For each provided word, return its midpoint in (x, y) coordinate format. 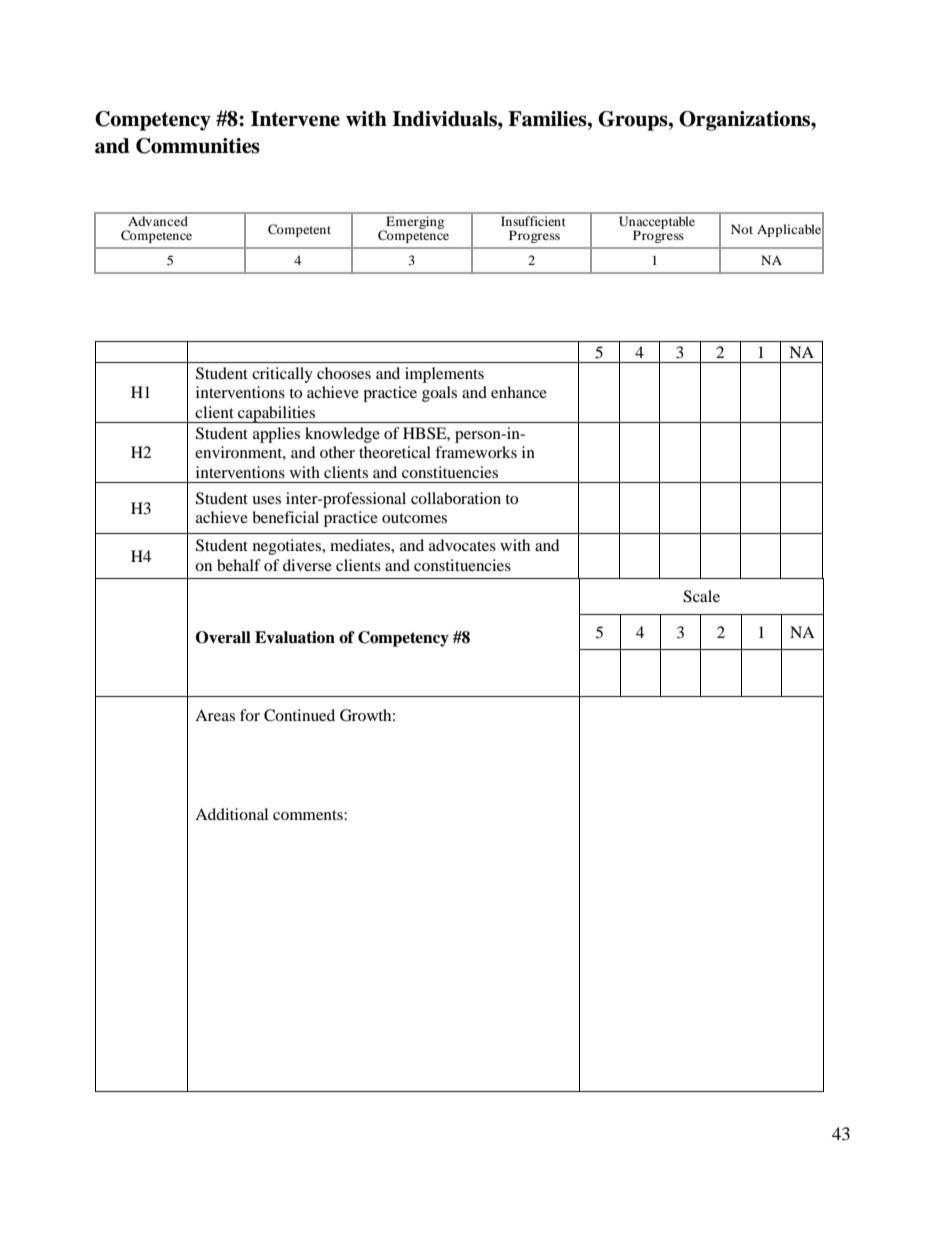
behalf (239, 565)
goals (439, 394)
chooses (344, 373)
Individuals (445, 119)
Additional (231, 814)
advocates (462, 545)
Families (548, 119)
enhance (519, 392)
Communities (198, 146)
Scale (701, 596)
